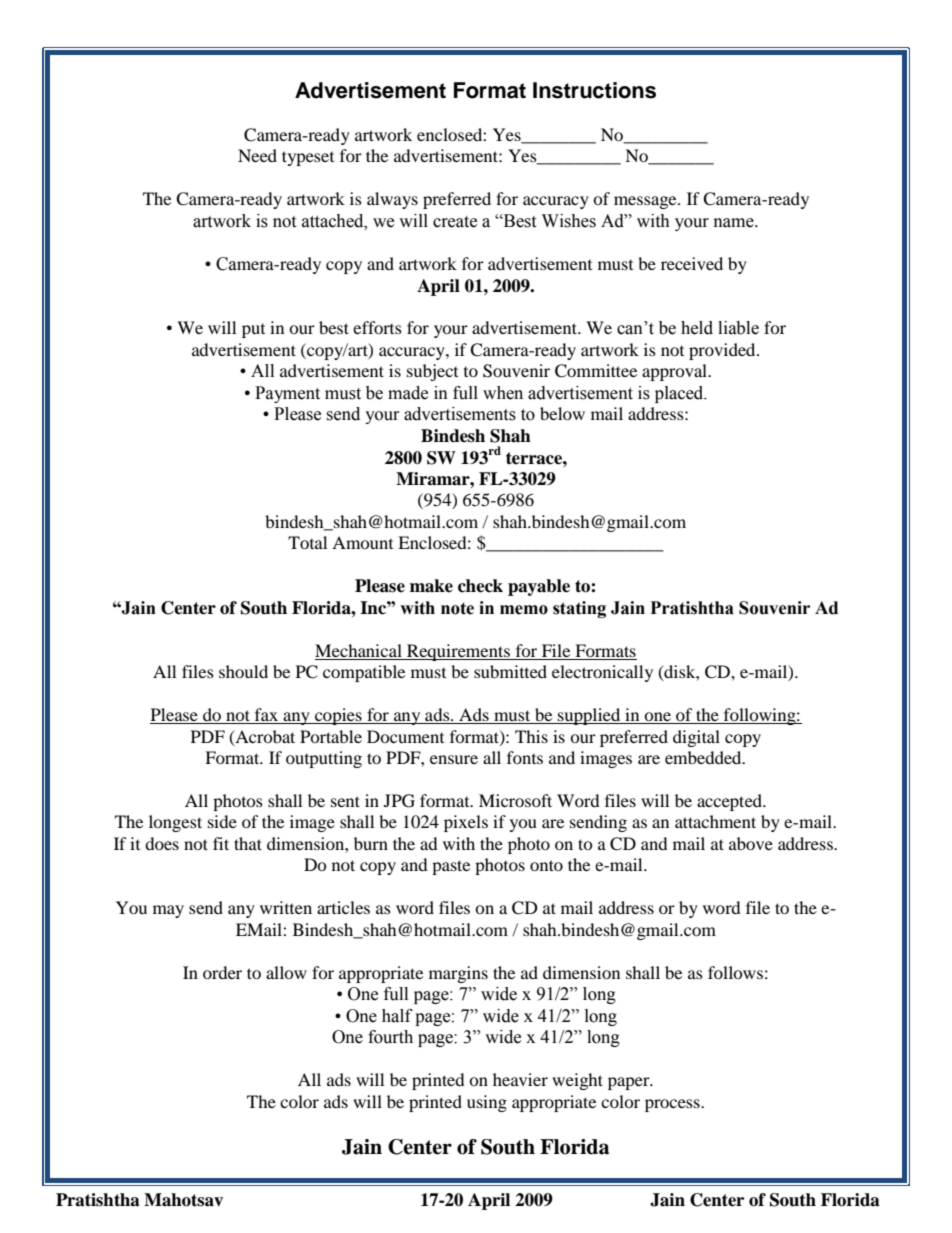 The width and height of the image is (952, 1233). What do you see at coordinates (243, 671) in the image?
I see `should` at bounding box center [243, 671].
